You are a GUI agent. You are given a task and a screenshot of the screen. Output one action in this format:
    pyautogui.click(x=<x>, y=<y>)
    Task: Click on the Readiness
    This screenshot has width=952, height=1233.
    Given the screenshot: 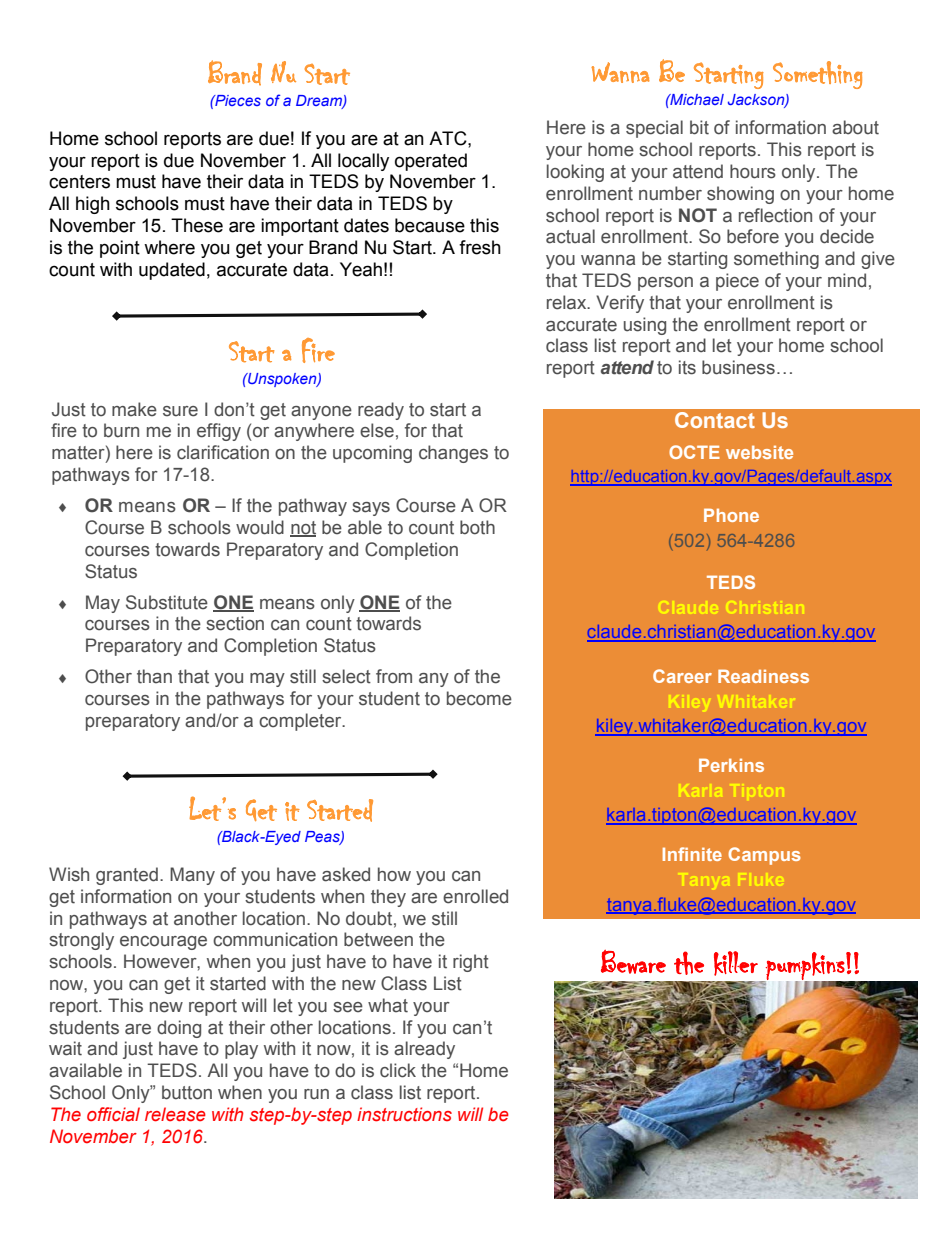 What is the action you would take?
    pyautogui.click(x=763, y=676)
